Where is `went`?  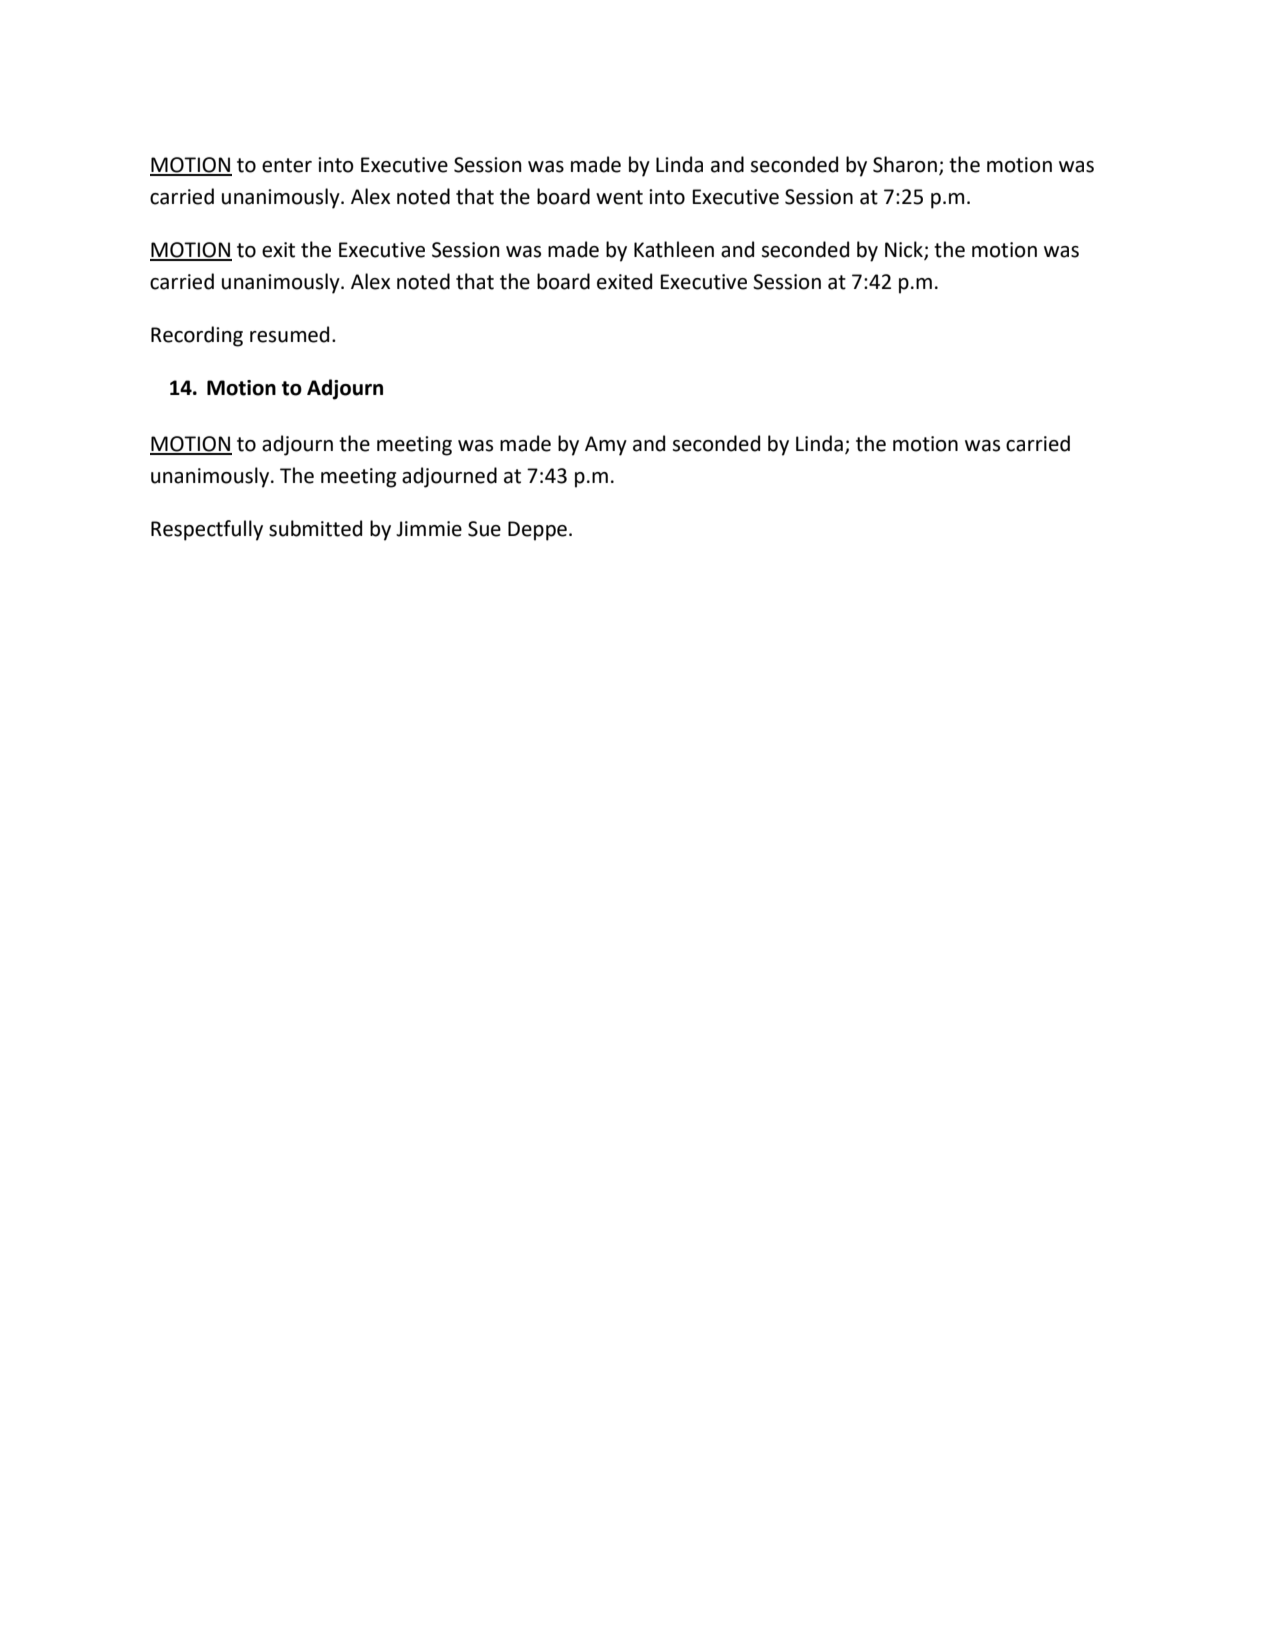 went is located at coordinates (619, 197).
